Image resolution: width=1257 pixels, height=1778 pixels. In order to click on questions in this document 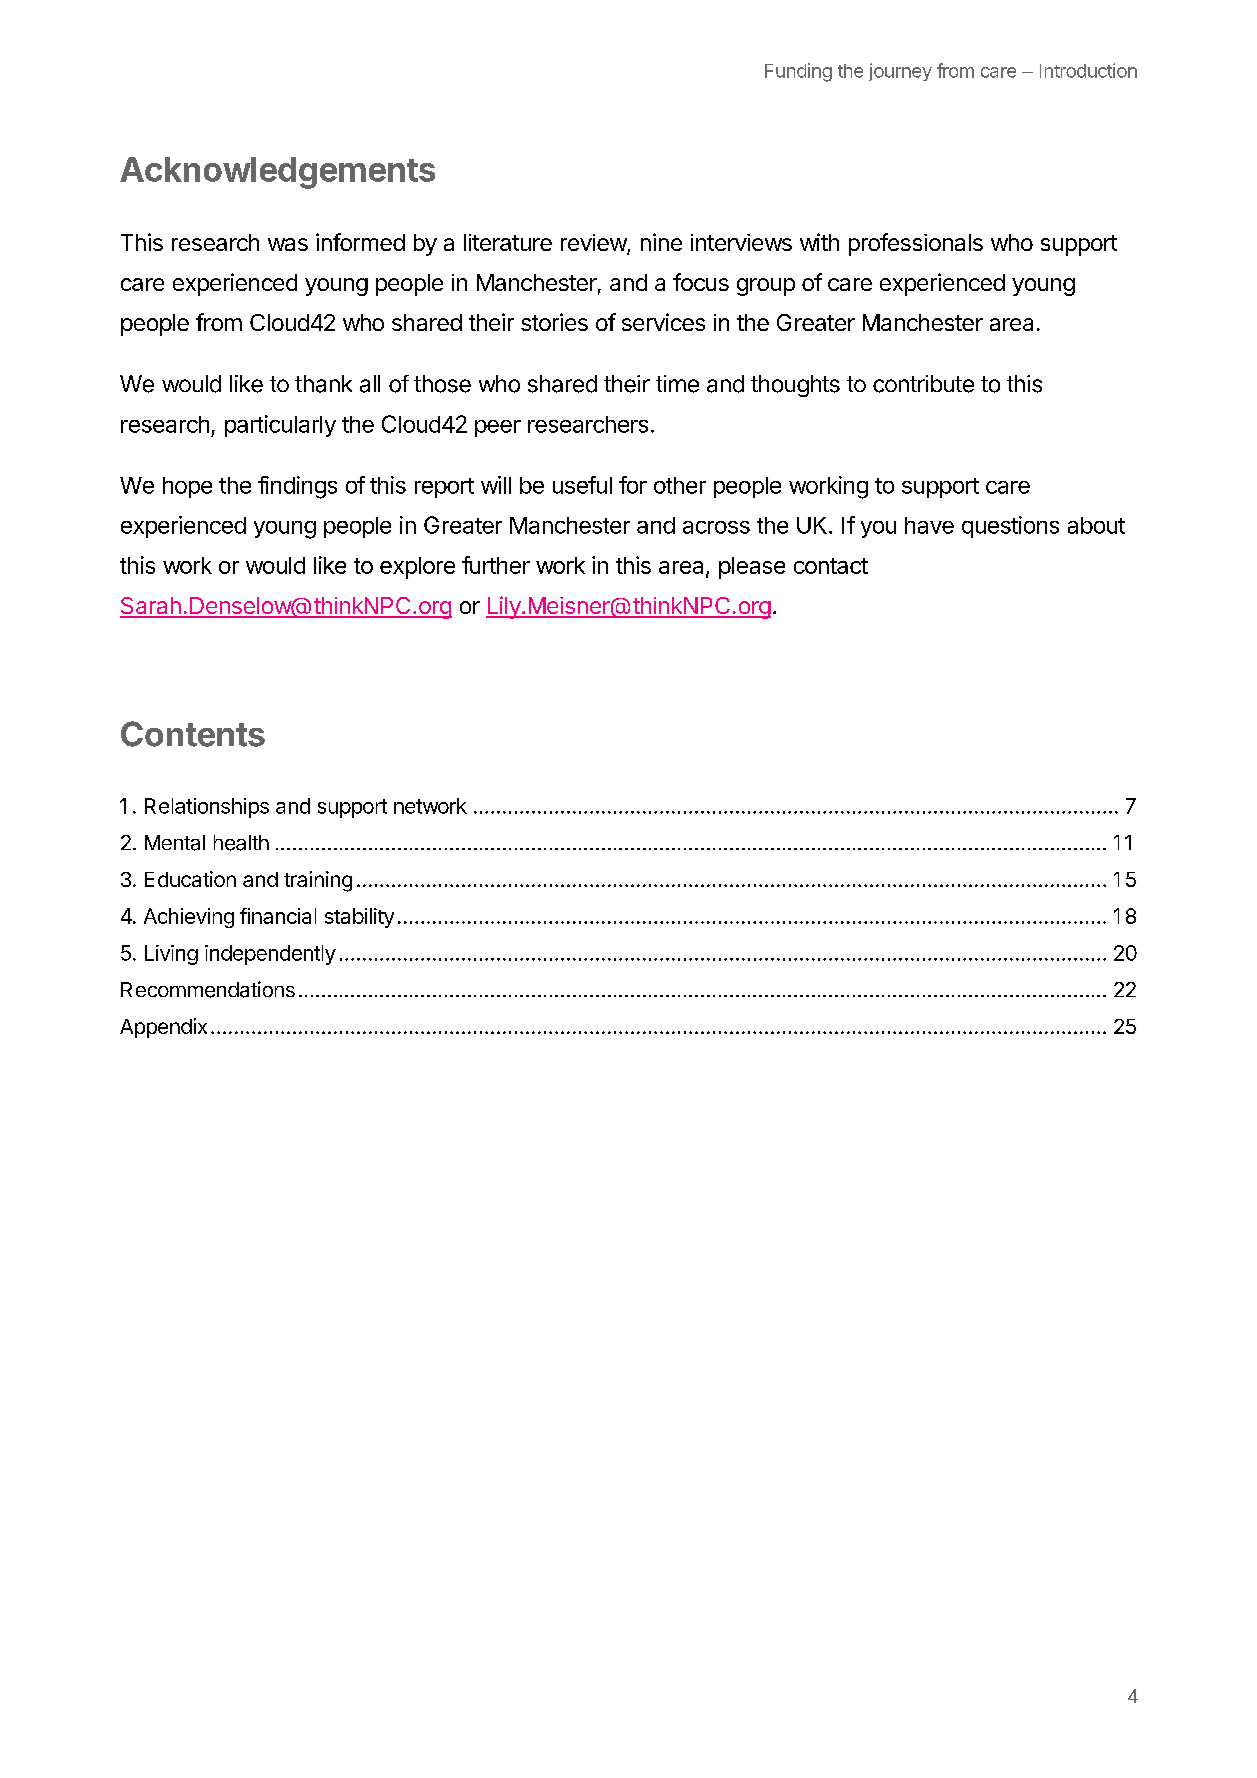, I will do `click(1010, 527)`.
